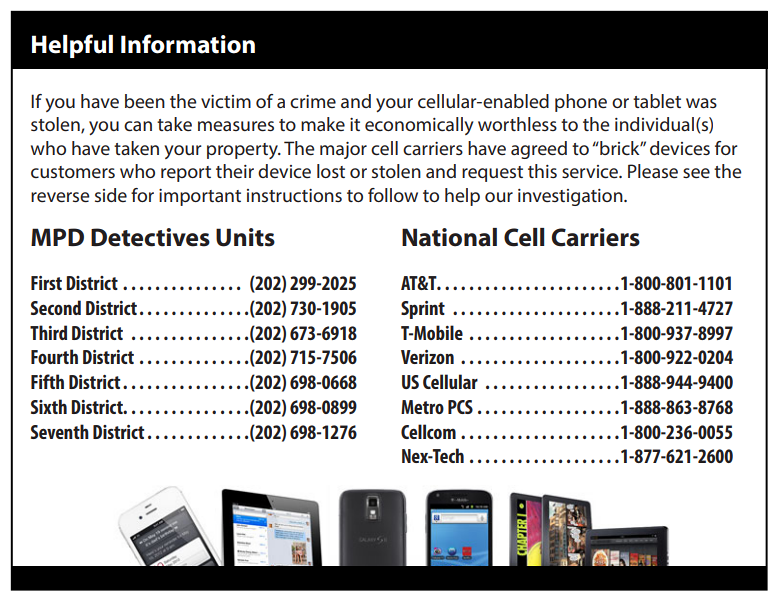 The width and height of the screenshot is (778, 602). What do you see at coordinates (188, 44) in the screenshot?
I see `Information` at bounding box center [188, 44].
